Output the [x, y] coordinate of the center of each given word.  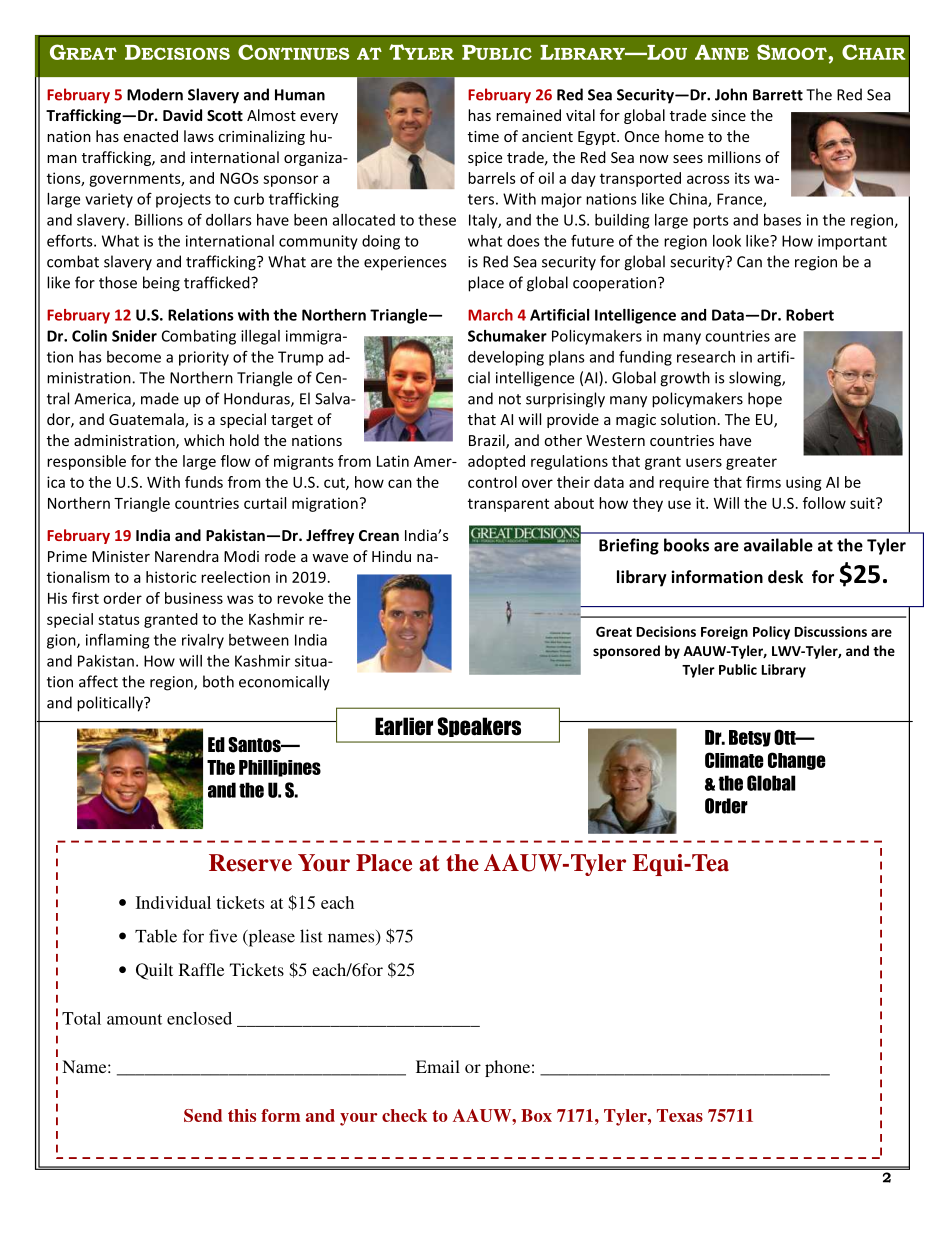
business [194, 598]
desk [785, 576]
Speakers [479, 727]
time [483, 136]
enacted [150, 136]
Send [203, 1115]
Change [797, 761]
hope [765, 400]
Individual [173, 902]
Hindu [391, 556]
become [134, 357]
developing [506, 358]
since [728, 115]
